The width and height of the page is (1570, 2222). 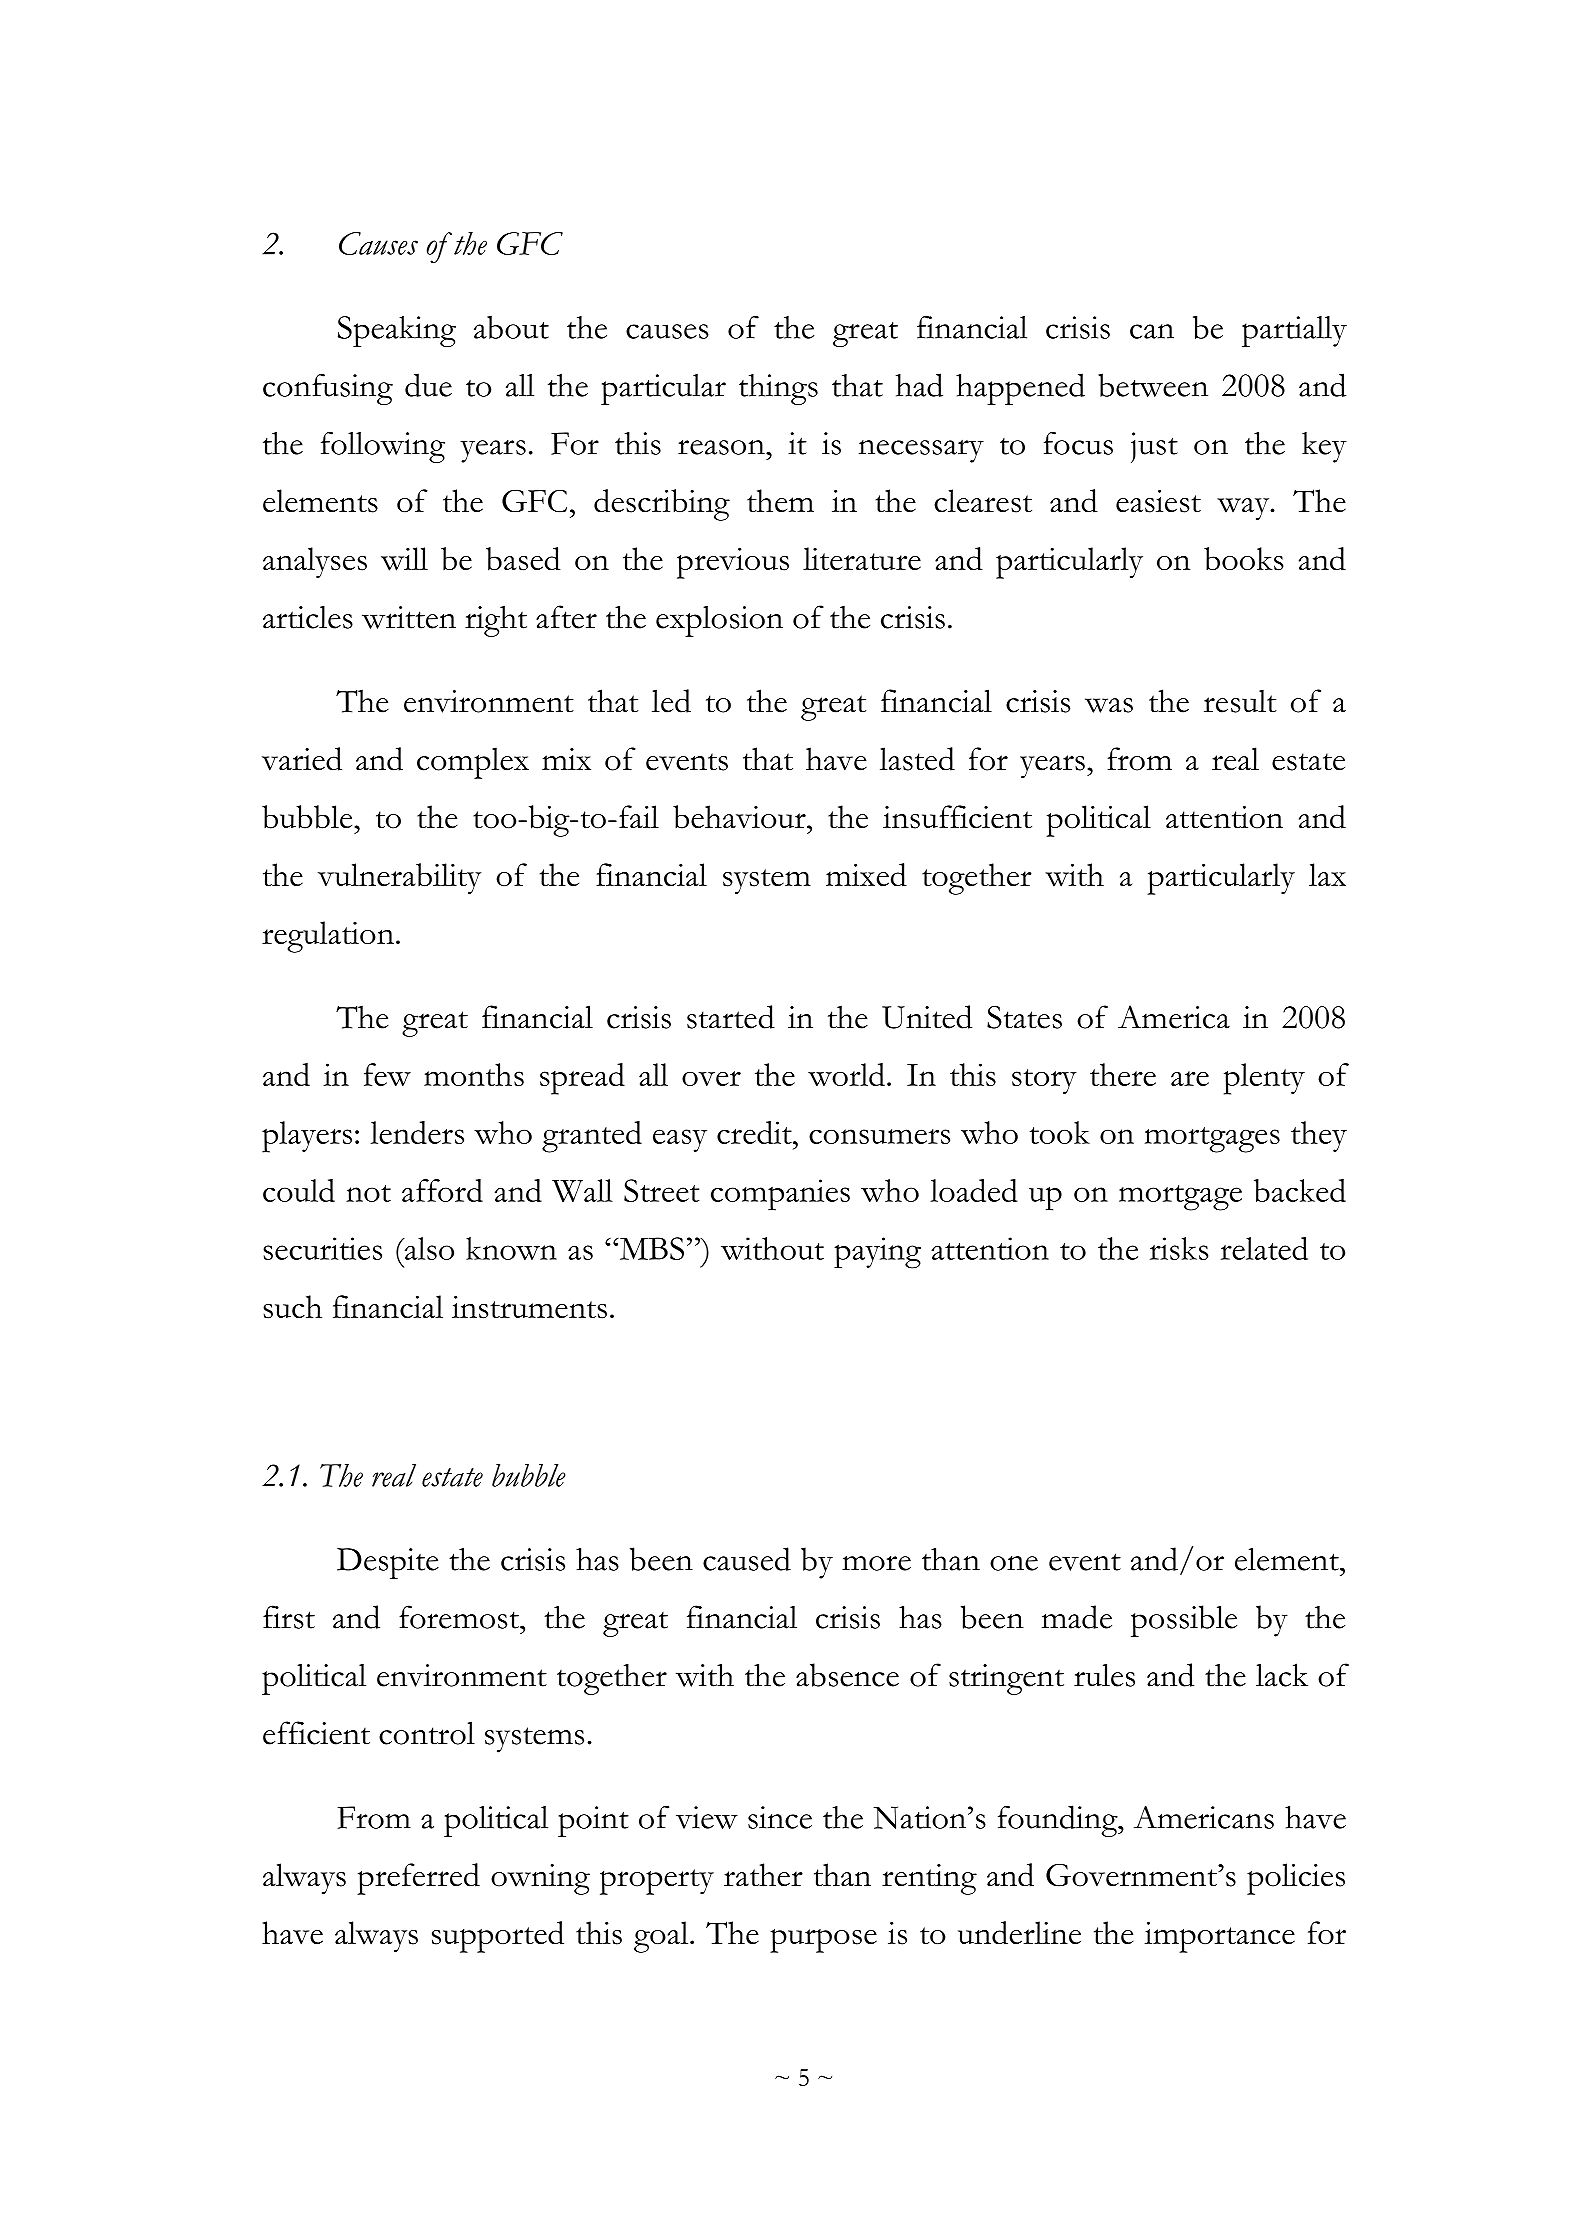 What do you see at coordinates (428, 385) in the page?
I see `due` at bounding box center [428, 385].
